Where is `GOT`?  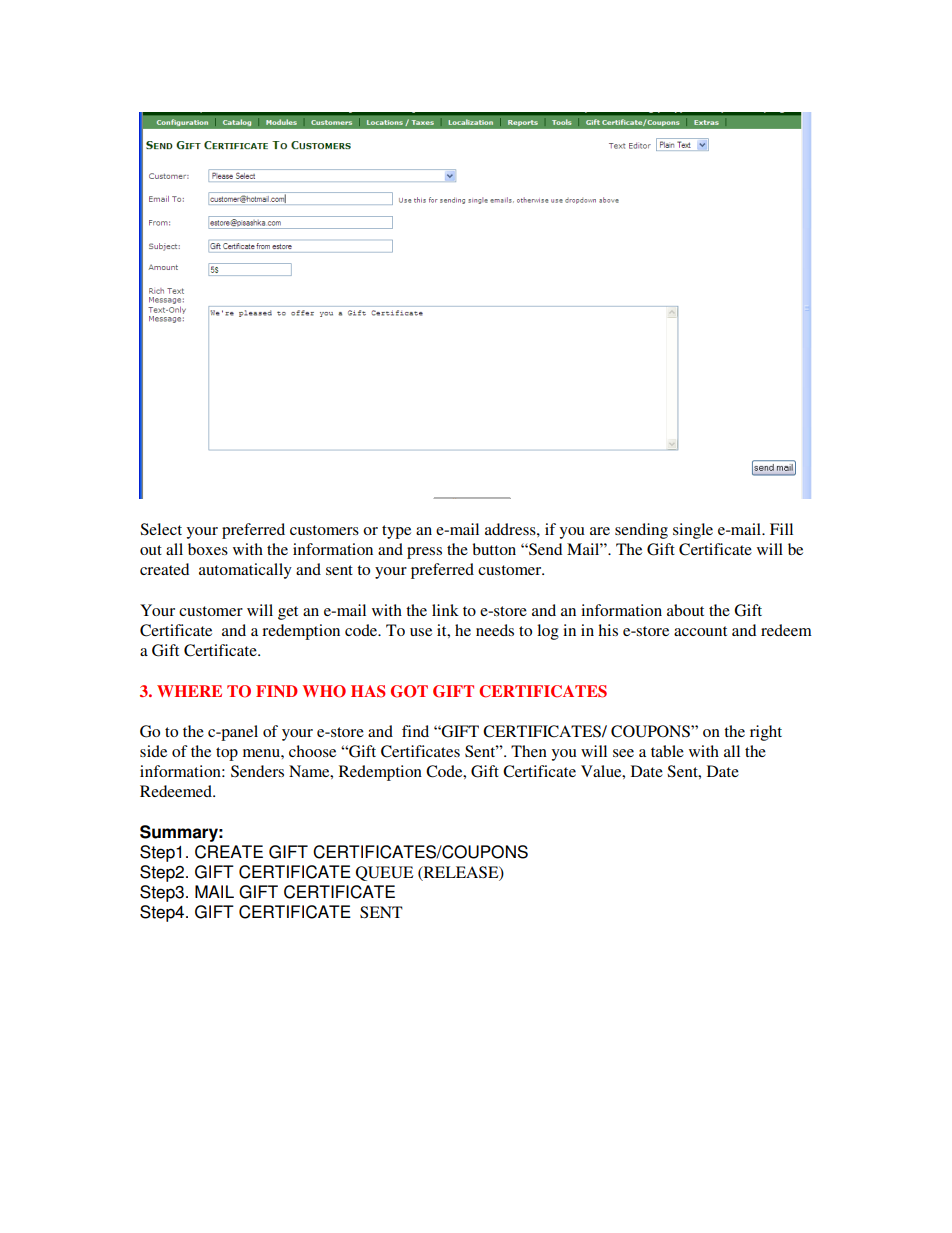
GOT is located at coordinates (409, 691).
